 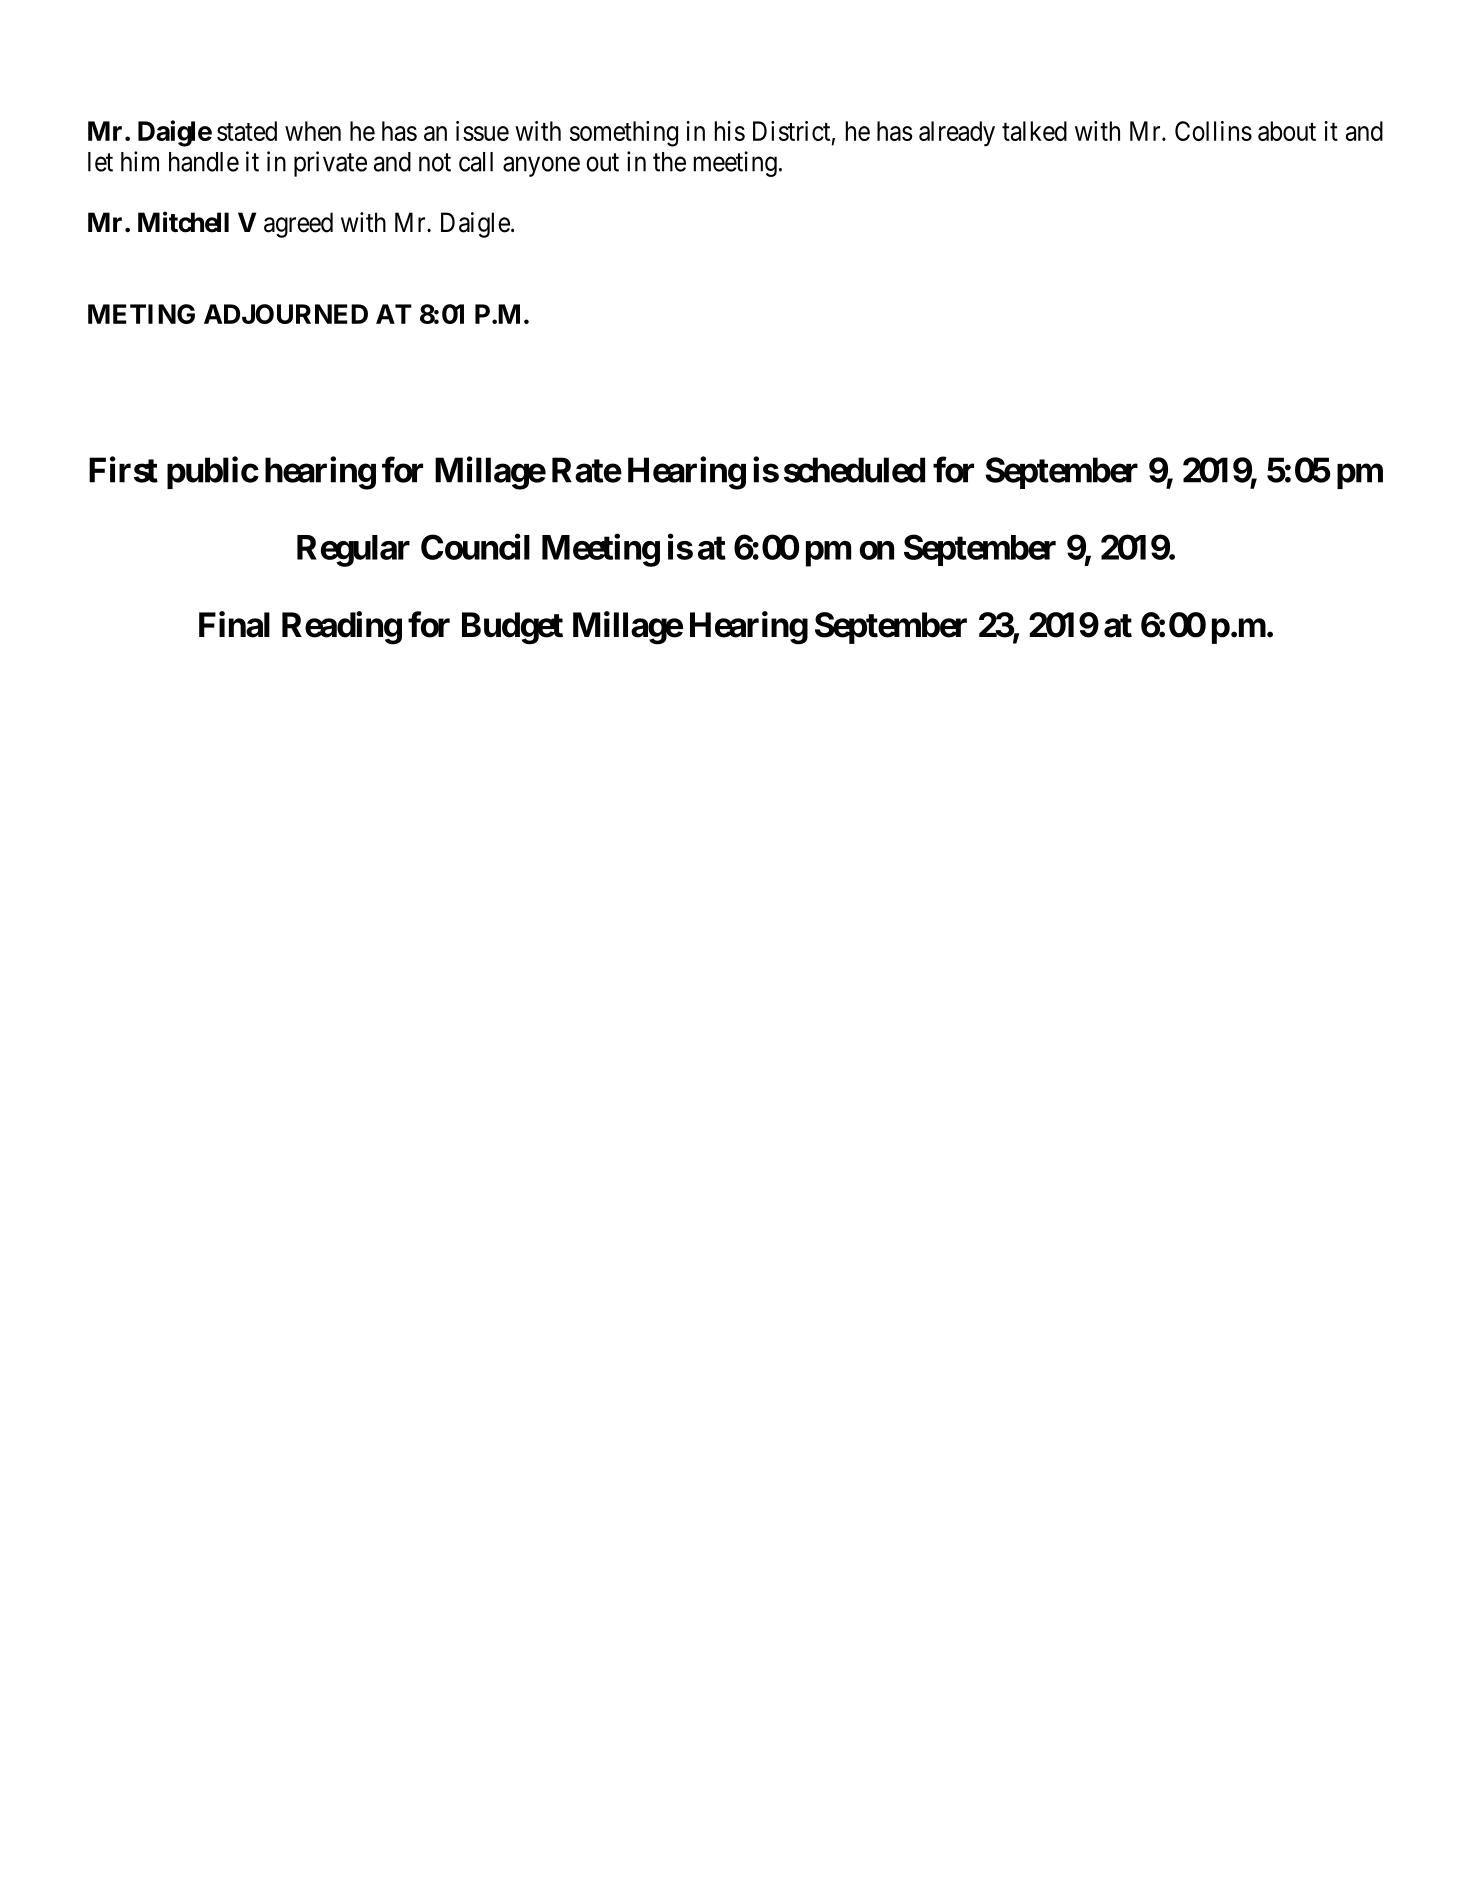 What do you see at coordinates (234, 624) in the screenshot?
I see `Final` at bounding box center [234, 624].
